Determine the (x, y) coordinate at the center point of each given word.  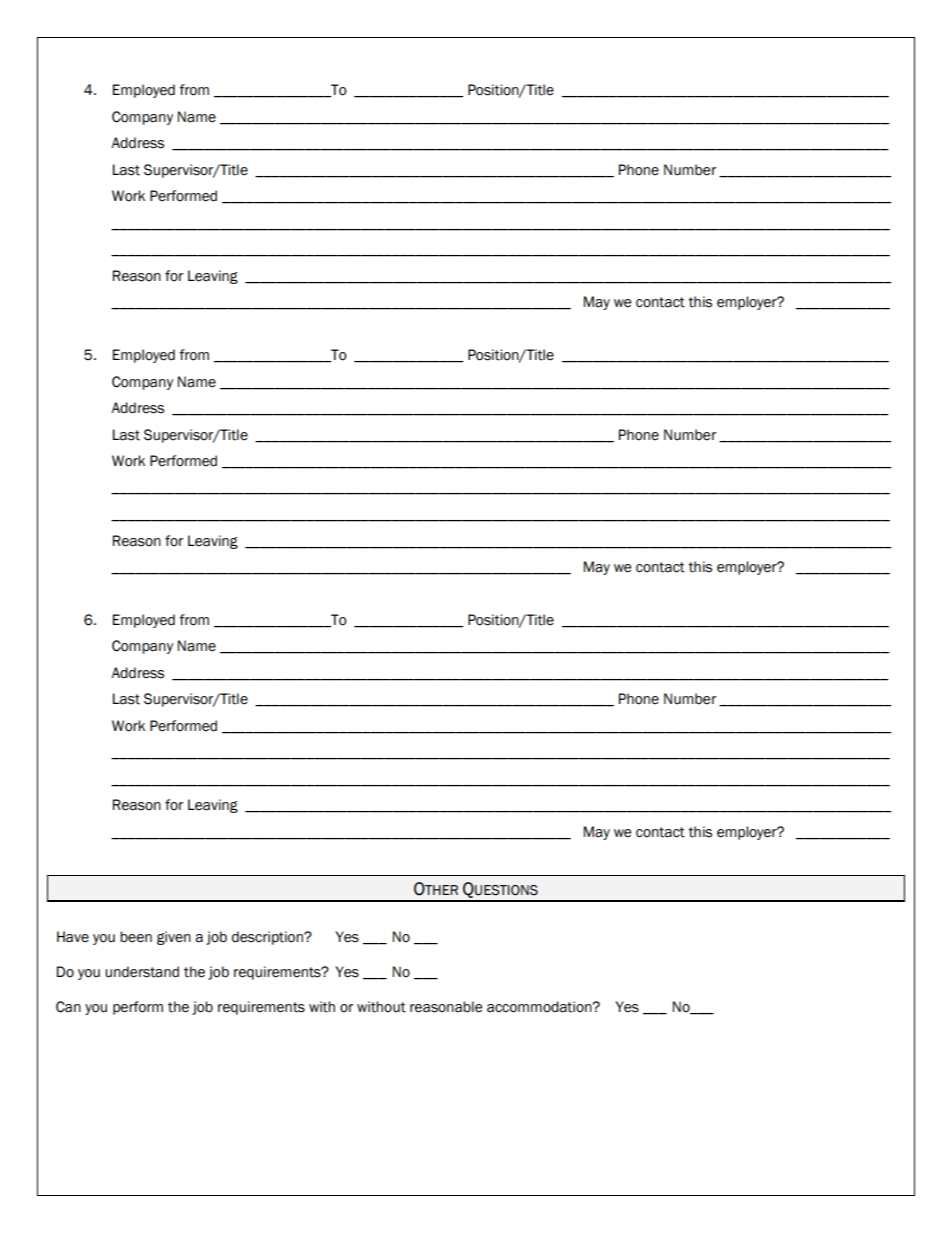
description (268, 938)
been (136, 937)
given (174, 938)
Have (73, 937)
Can (68, 1007)
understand (142, 972)
